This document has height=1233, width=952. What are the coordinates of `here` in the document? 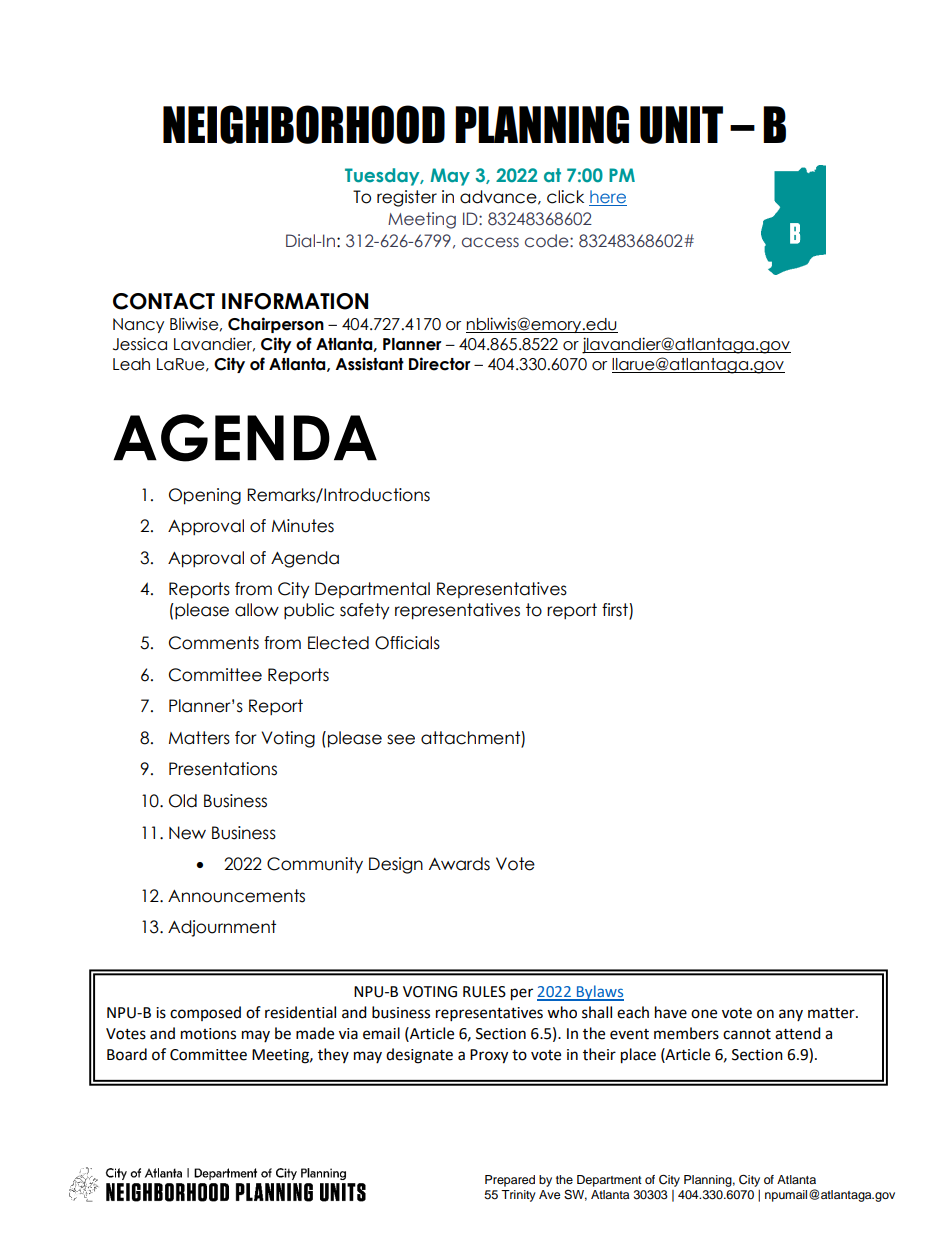 It's located at (608, 198).
